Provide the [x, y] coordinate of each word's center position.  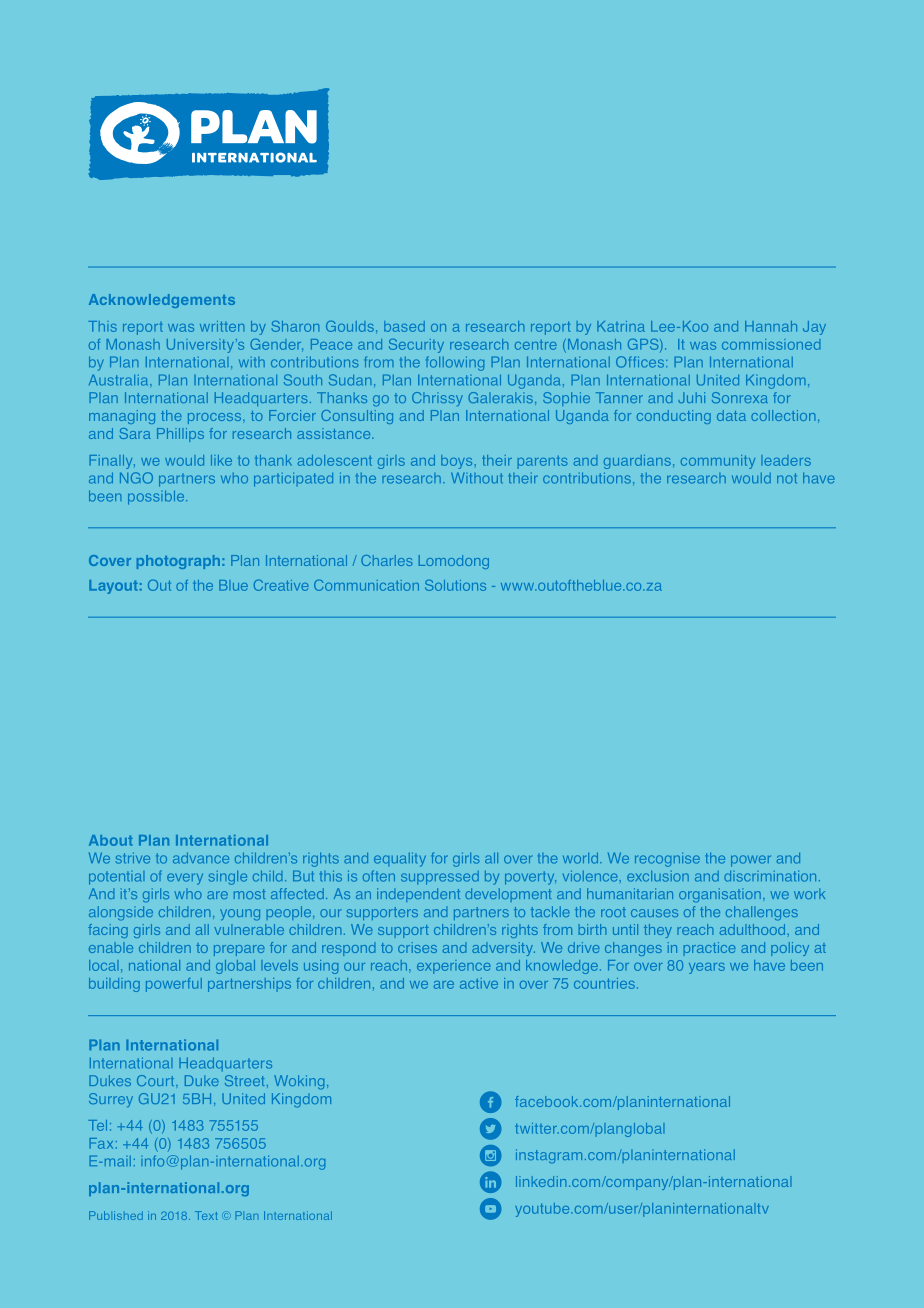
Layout [113, 587]
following [455, 363]
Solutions [455, 585]
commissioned [771, 344]
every [185, 879]
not [787, 478]
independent [418, 895]
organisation [720, 895]
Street [244, 1080]
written [222, 326]
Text [206, 1215]
